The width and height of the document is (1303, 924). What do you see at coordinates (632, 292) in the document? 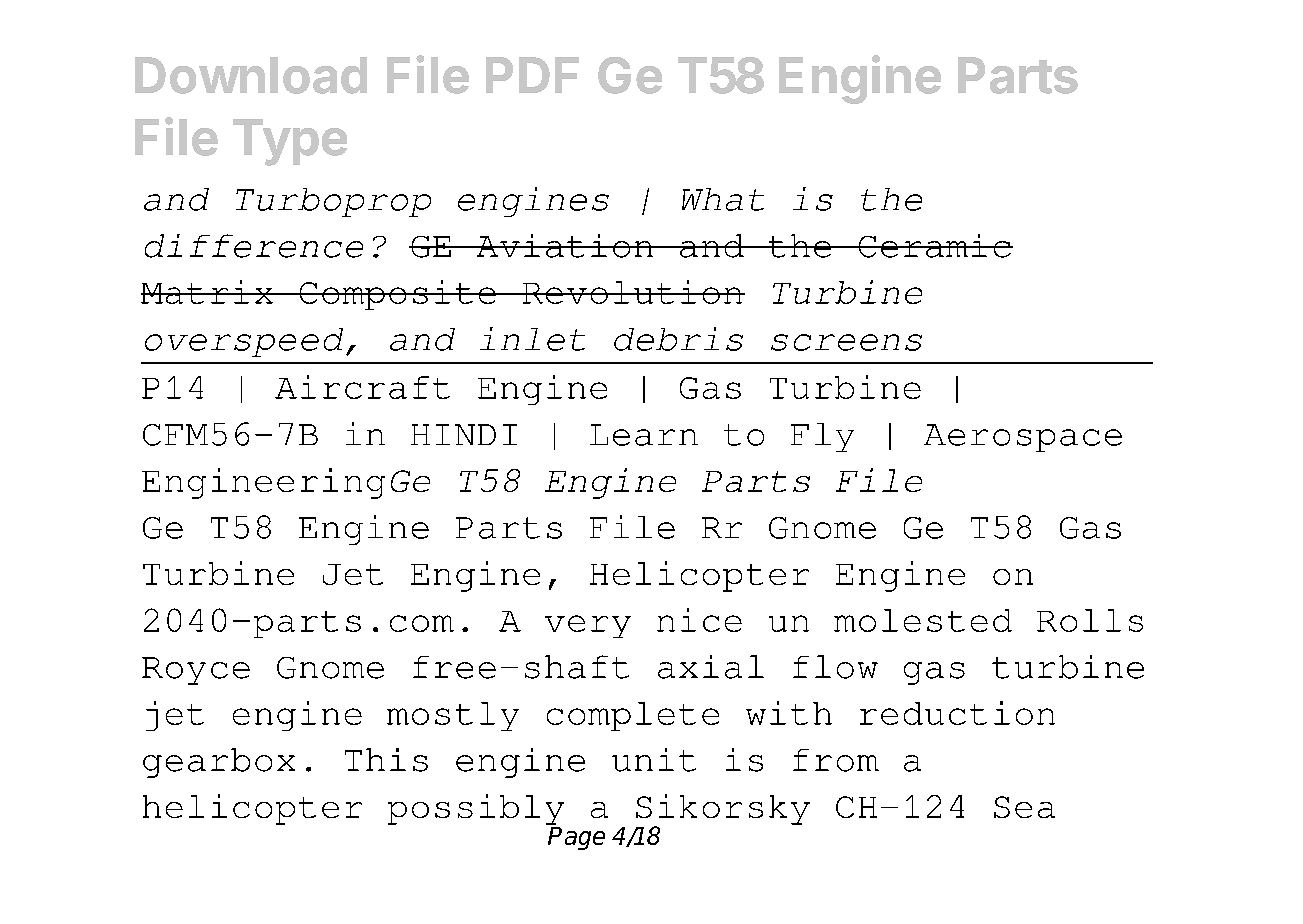
I see `Revolution` at bounding box center [632, 292].
